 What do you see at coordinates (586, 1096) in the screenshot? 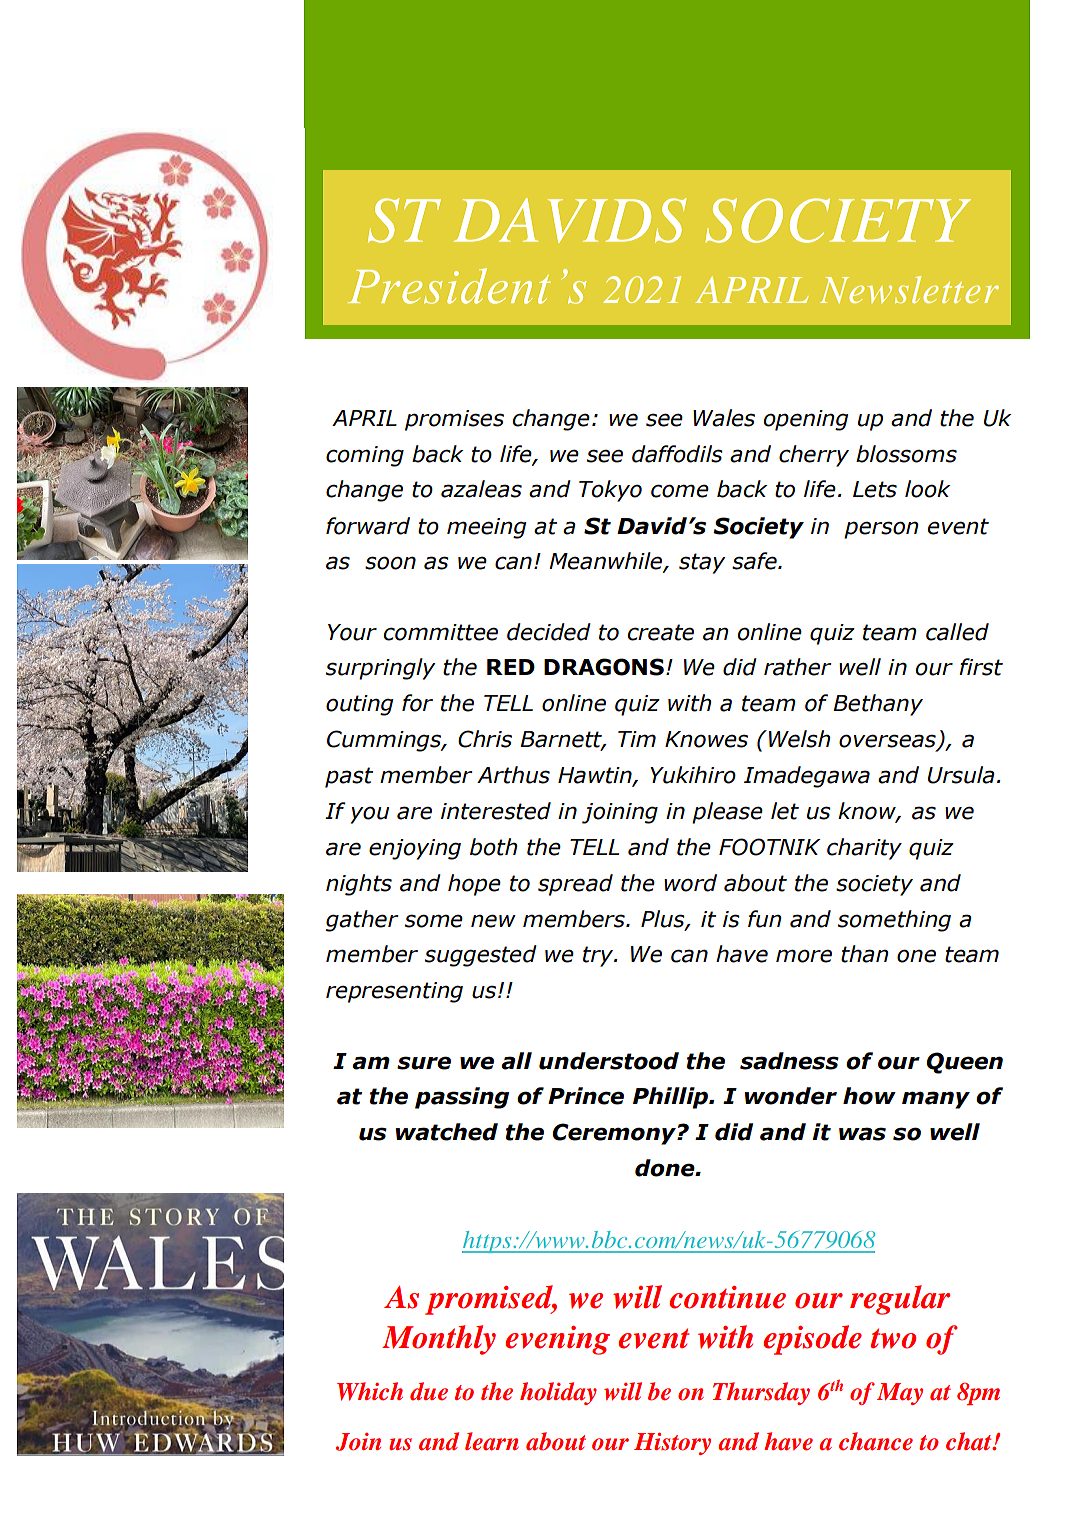
I see `Prince` at bounding box center [586, 1096].
